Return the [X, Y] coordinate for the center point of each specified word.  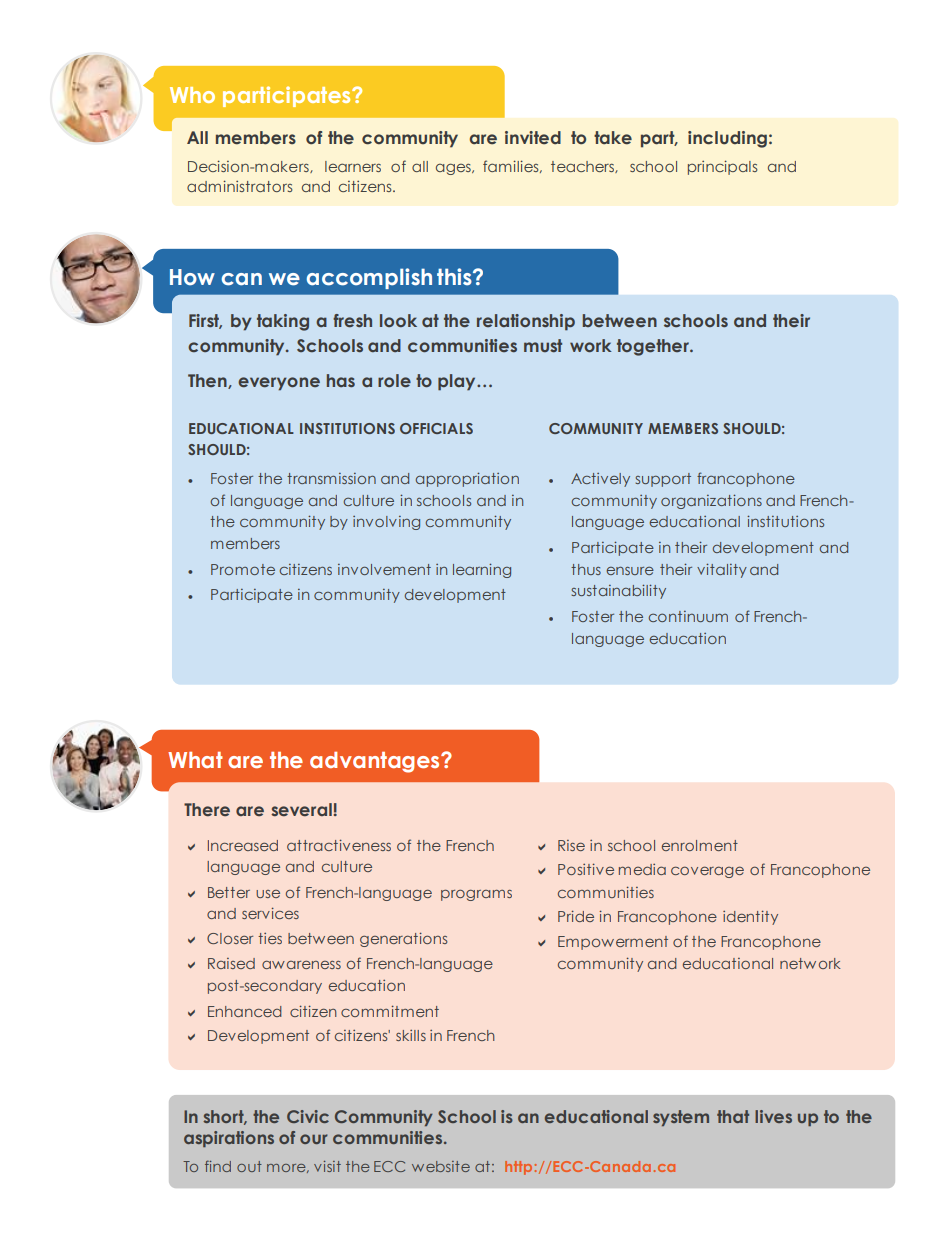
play [458, 382]
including [727, 139]
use [268, 894]
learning [482, 570]
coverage [707, 872]
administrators [240, 186]
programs [476, 895]
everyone [279, 384]
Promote [243, 569]
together [654, 347]
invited [533, 138]
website [441, 1166]
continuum [688, 616]
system [681, 1118]
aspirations [229, 1139]
